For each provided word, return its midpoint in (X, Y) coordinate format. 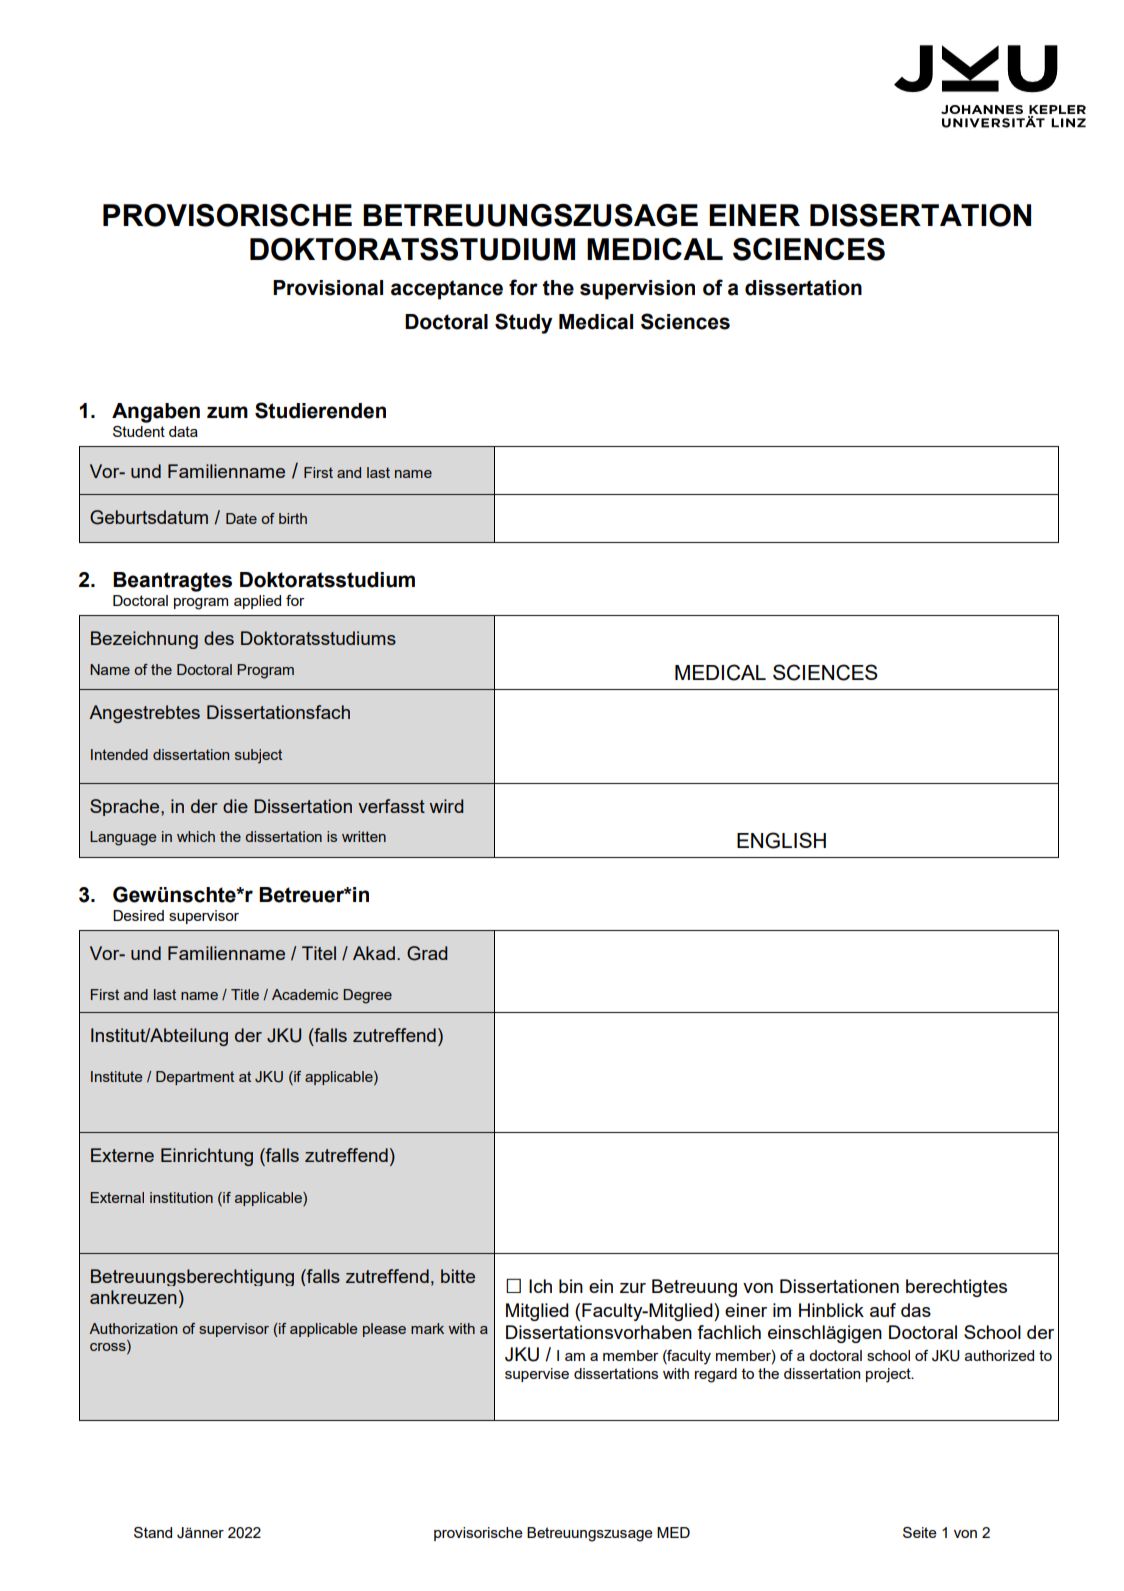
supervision (637, 290)
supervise (537, 1375)
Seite (920, 1532)
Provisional (328, 288)
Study (523, 323)
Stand (153, 1532)
